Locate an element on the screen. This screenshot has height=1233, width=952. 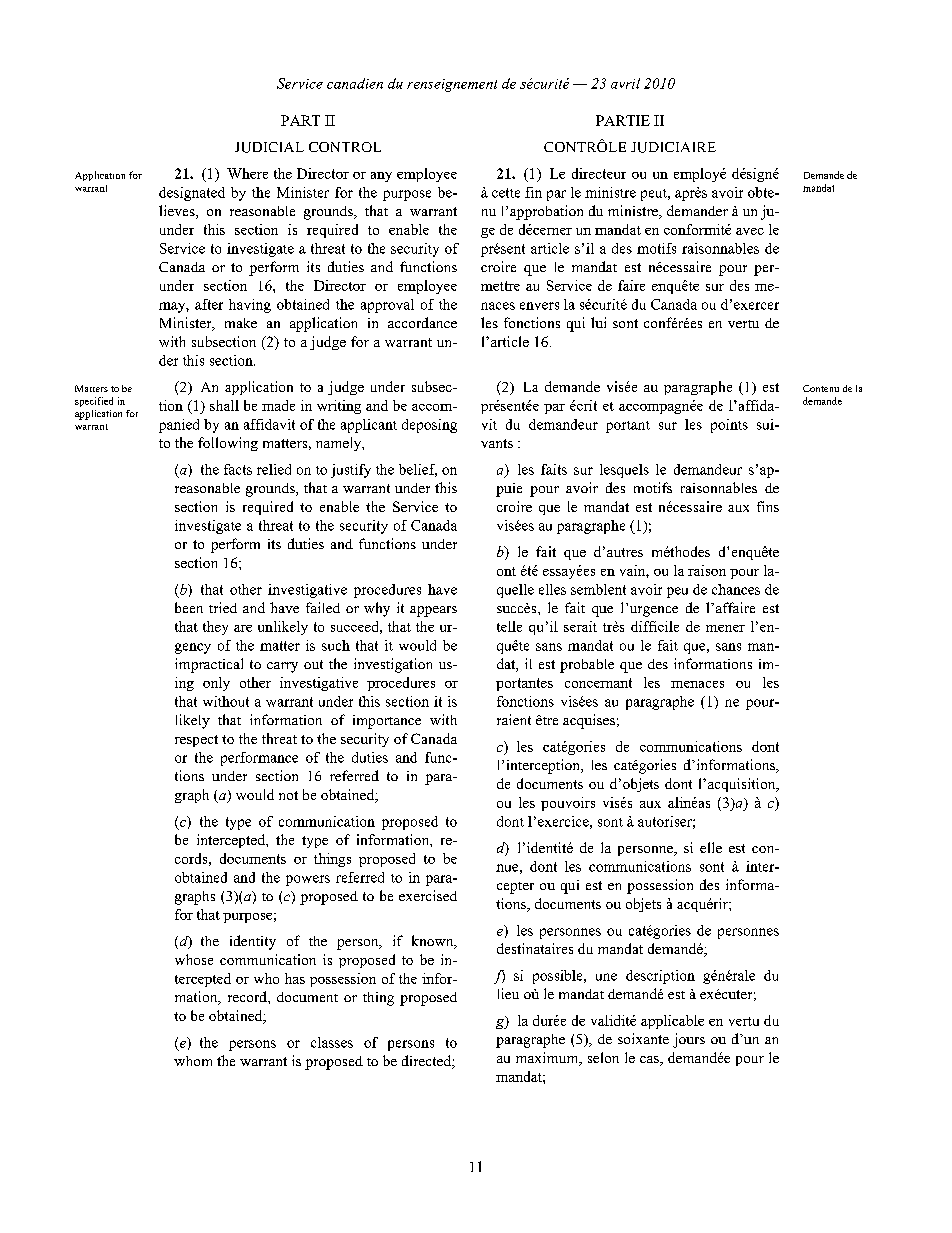
avril is located at coordinates (625, 83).
